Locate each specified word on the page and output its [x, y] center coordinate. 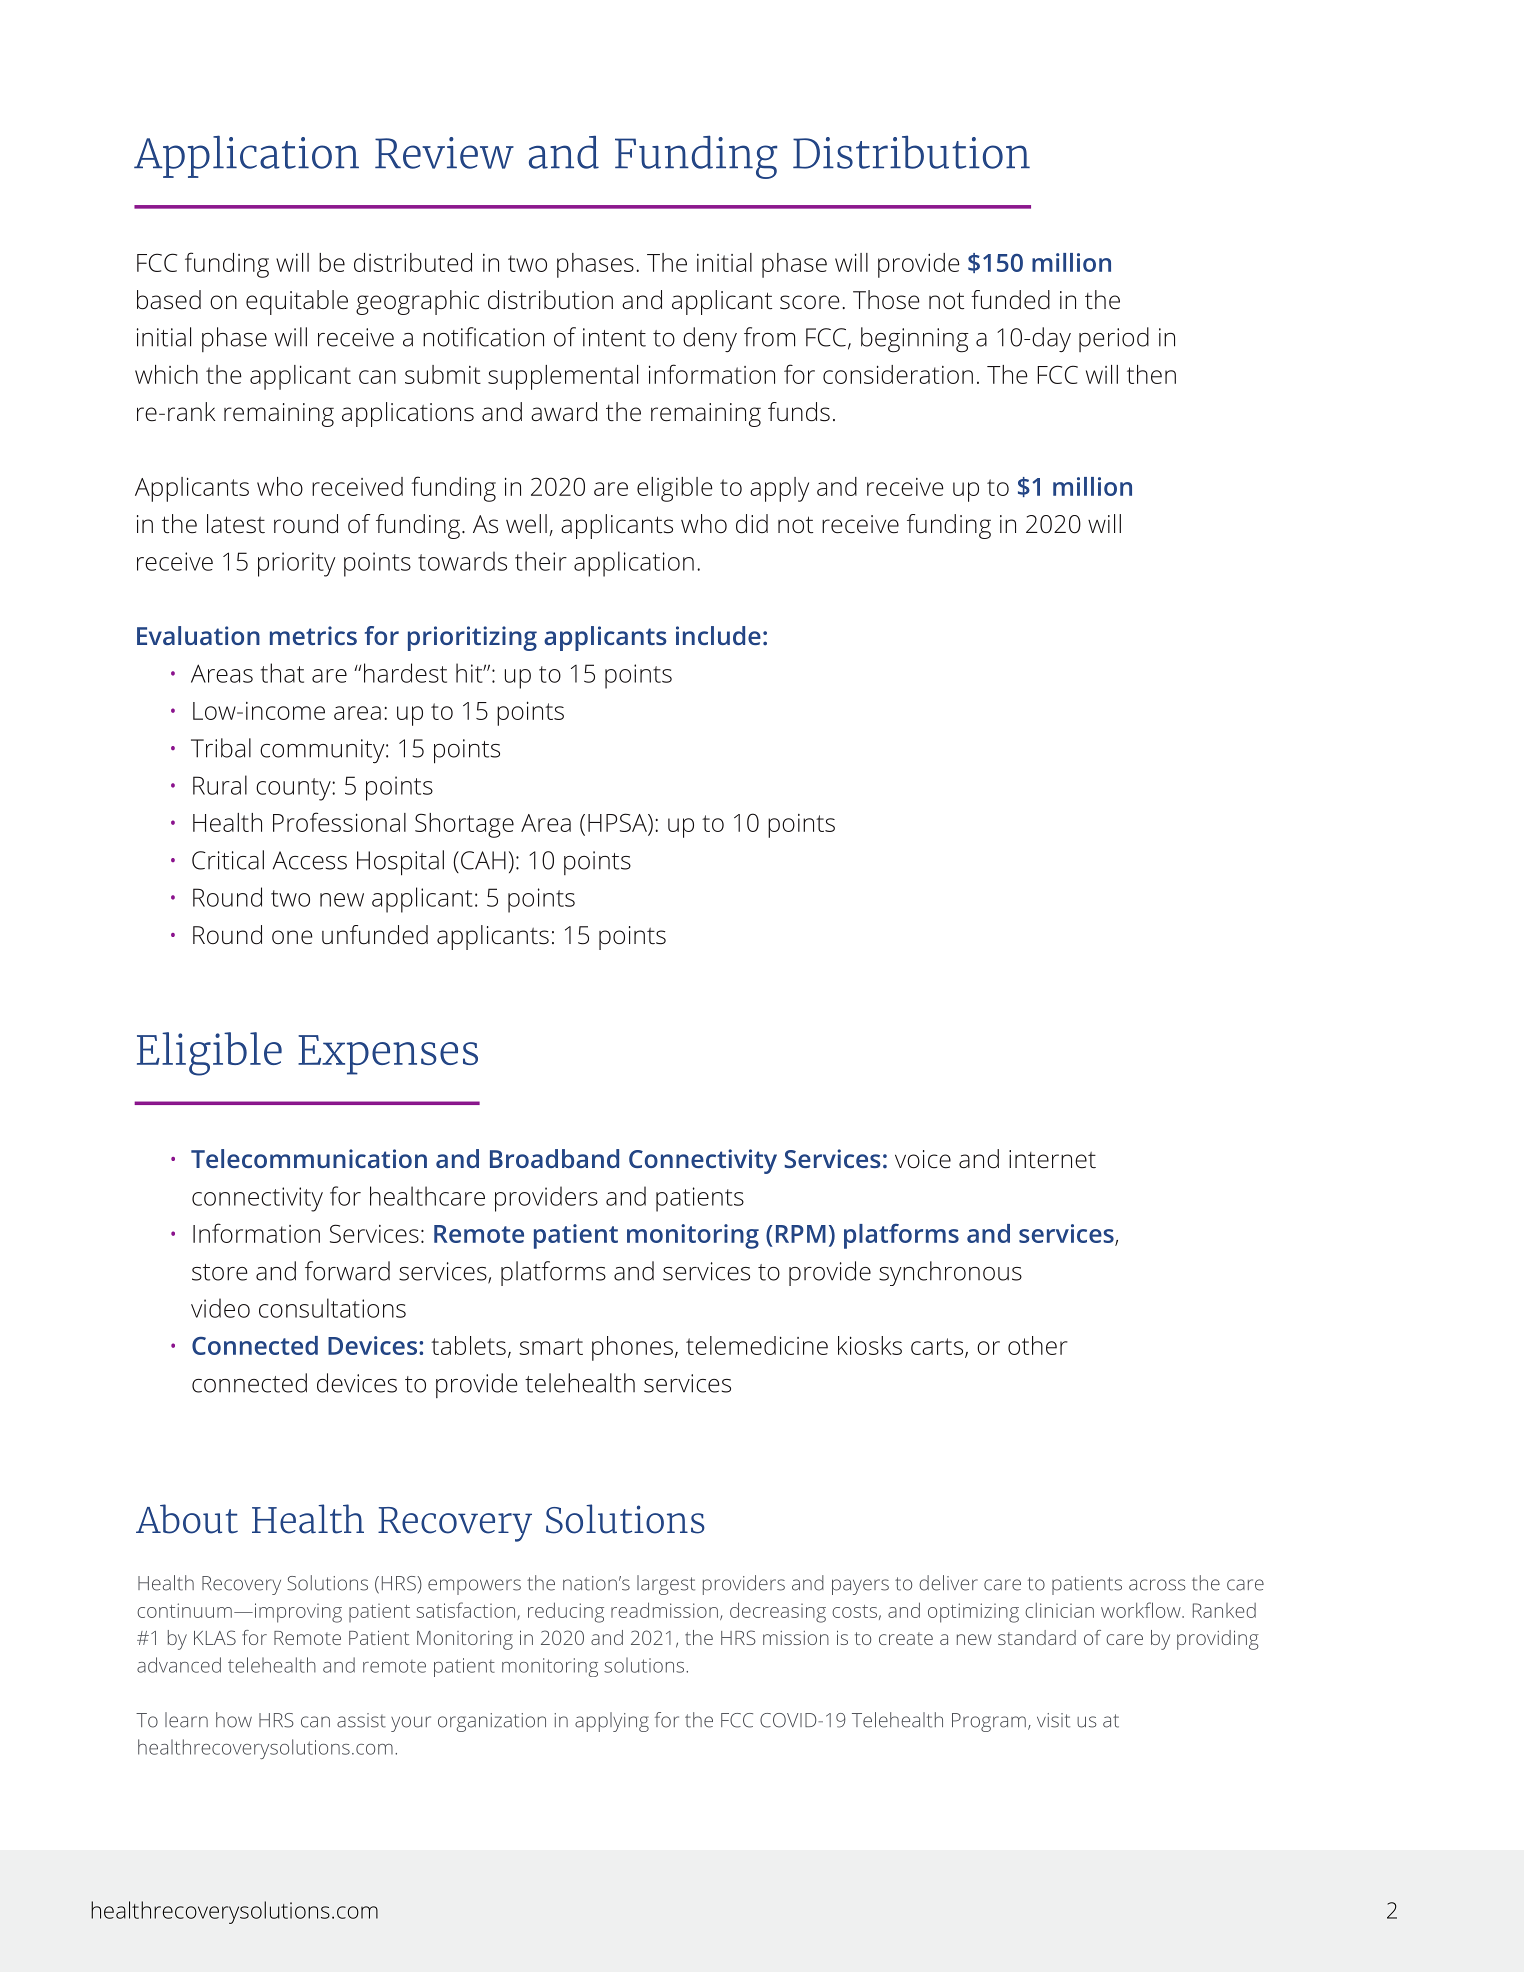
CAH [483, 860]
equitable [297, 302]
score [810, 302]
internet [1052, 1159]
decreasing [778, 1612]
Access [310, 860]
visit [1053, 1720]
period [1114, 339]
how [234, 1720]
